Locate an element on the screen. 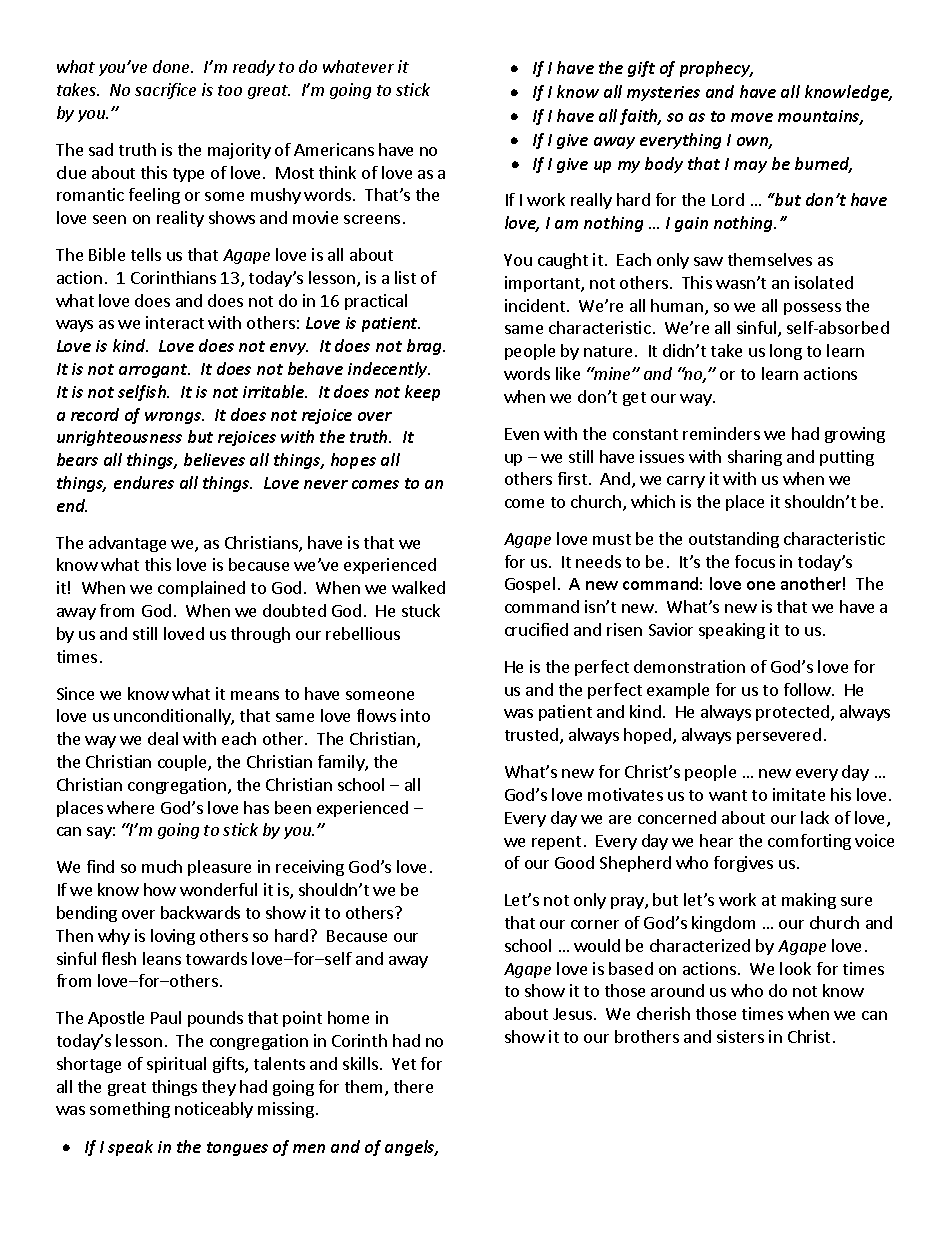  noticeably is located at coordinates (214, 1110).
